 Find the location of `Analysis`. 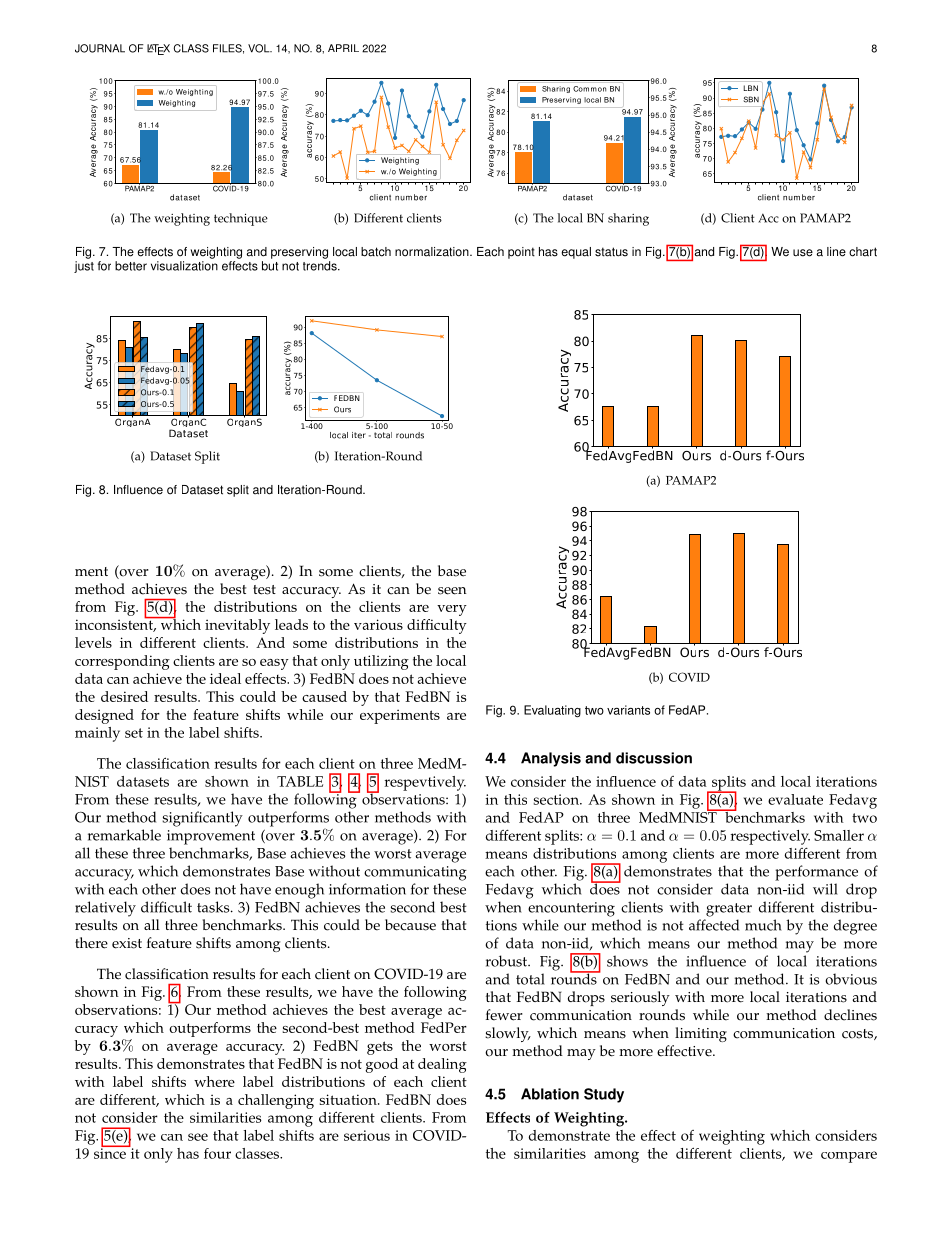

Analysis is located at coordinates (551, 759).
